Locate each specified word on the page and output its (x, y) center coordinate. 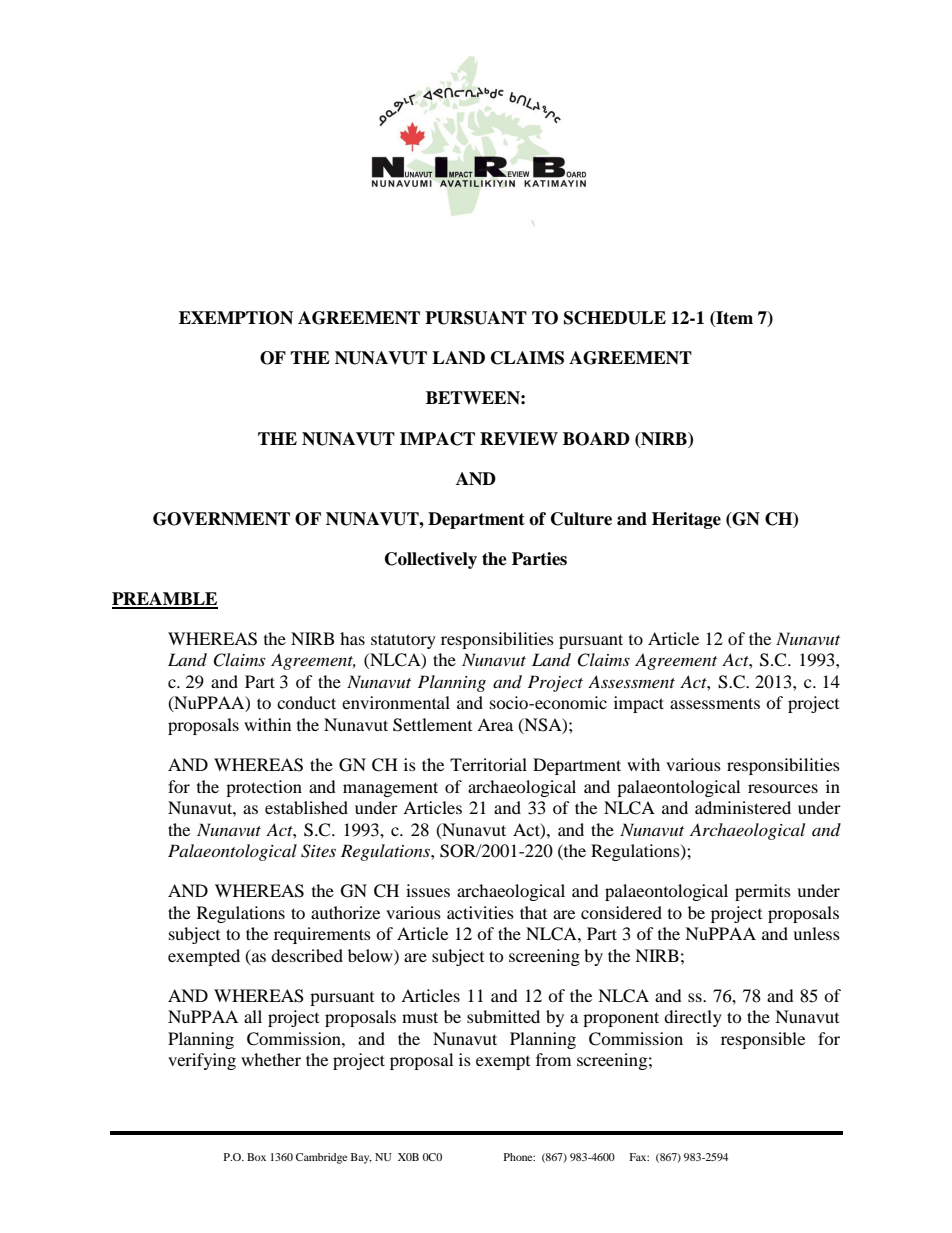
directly (693, 1018)
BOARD (596, 439)
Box (256, 1157)
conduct (306, 702)
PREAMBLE (165, 600)
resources (783, 788)
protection (264, 788)
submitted (503, 1016)
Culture (581, 519)
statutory (403, 641)
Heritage (686, 520)
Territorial (488, 764)
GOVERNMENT (221, 519)
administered (743, 807)
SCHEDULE (615, 318)
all (253, 1016)
